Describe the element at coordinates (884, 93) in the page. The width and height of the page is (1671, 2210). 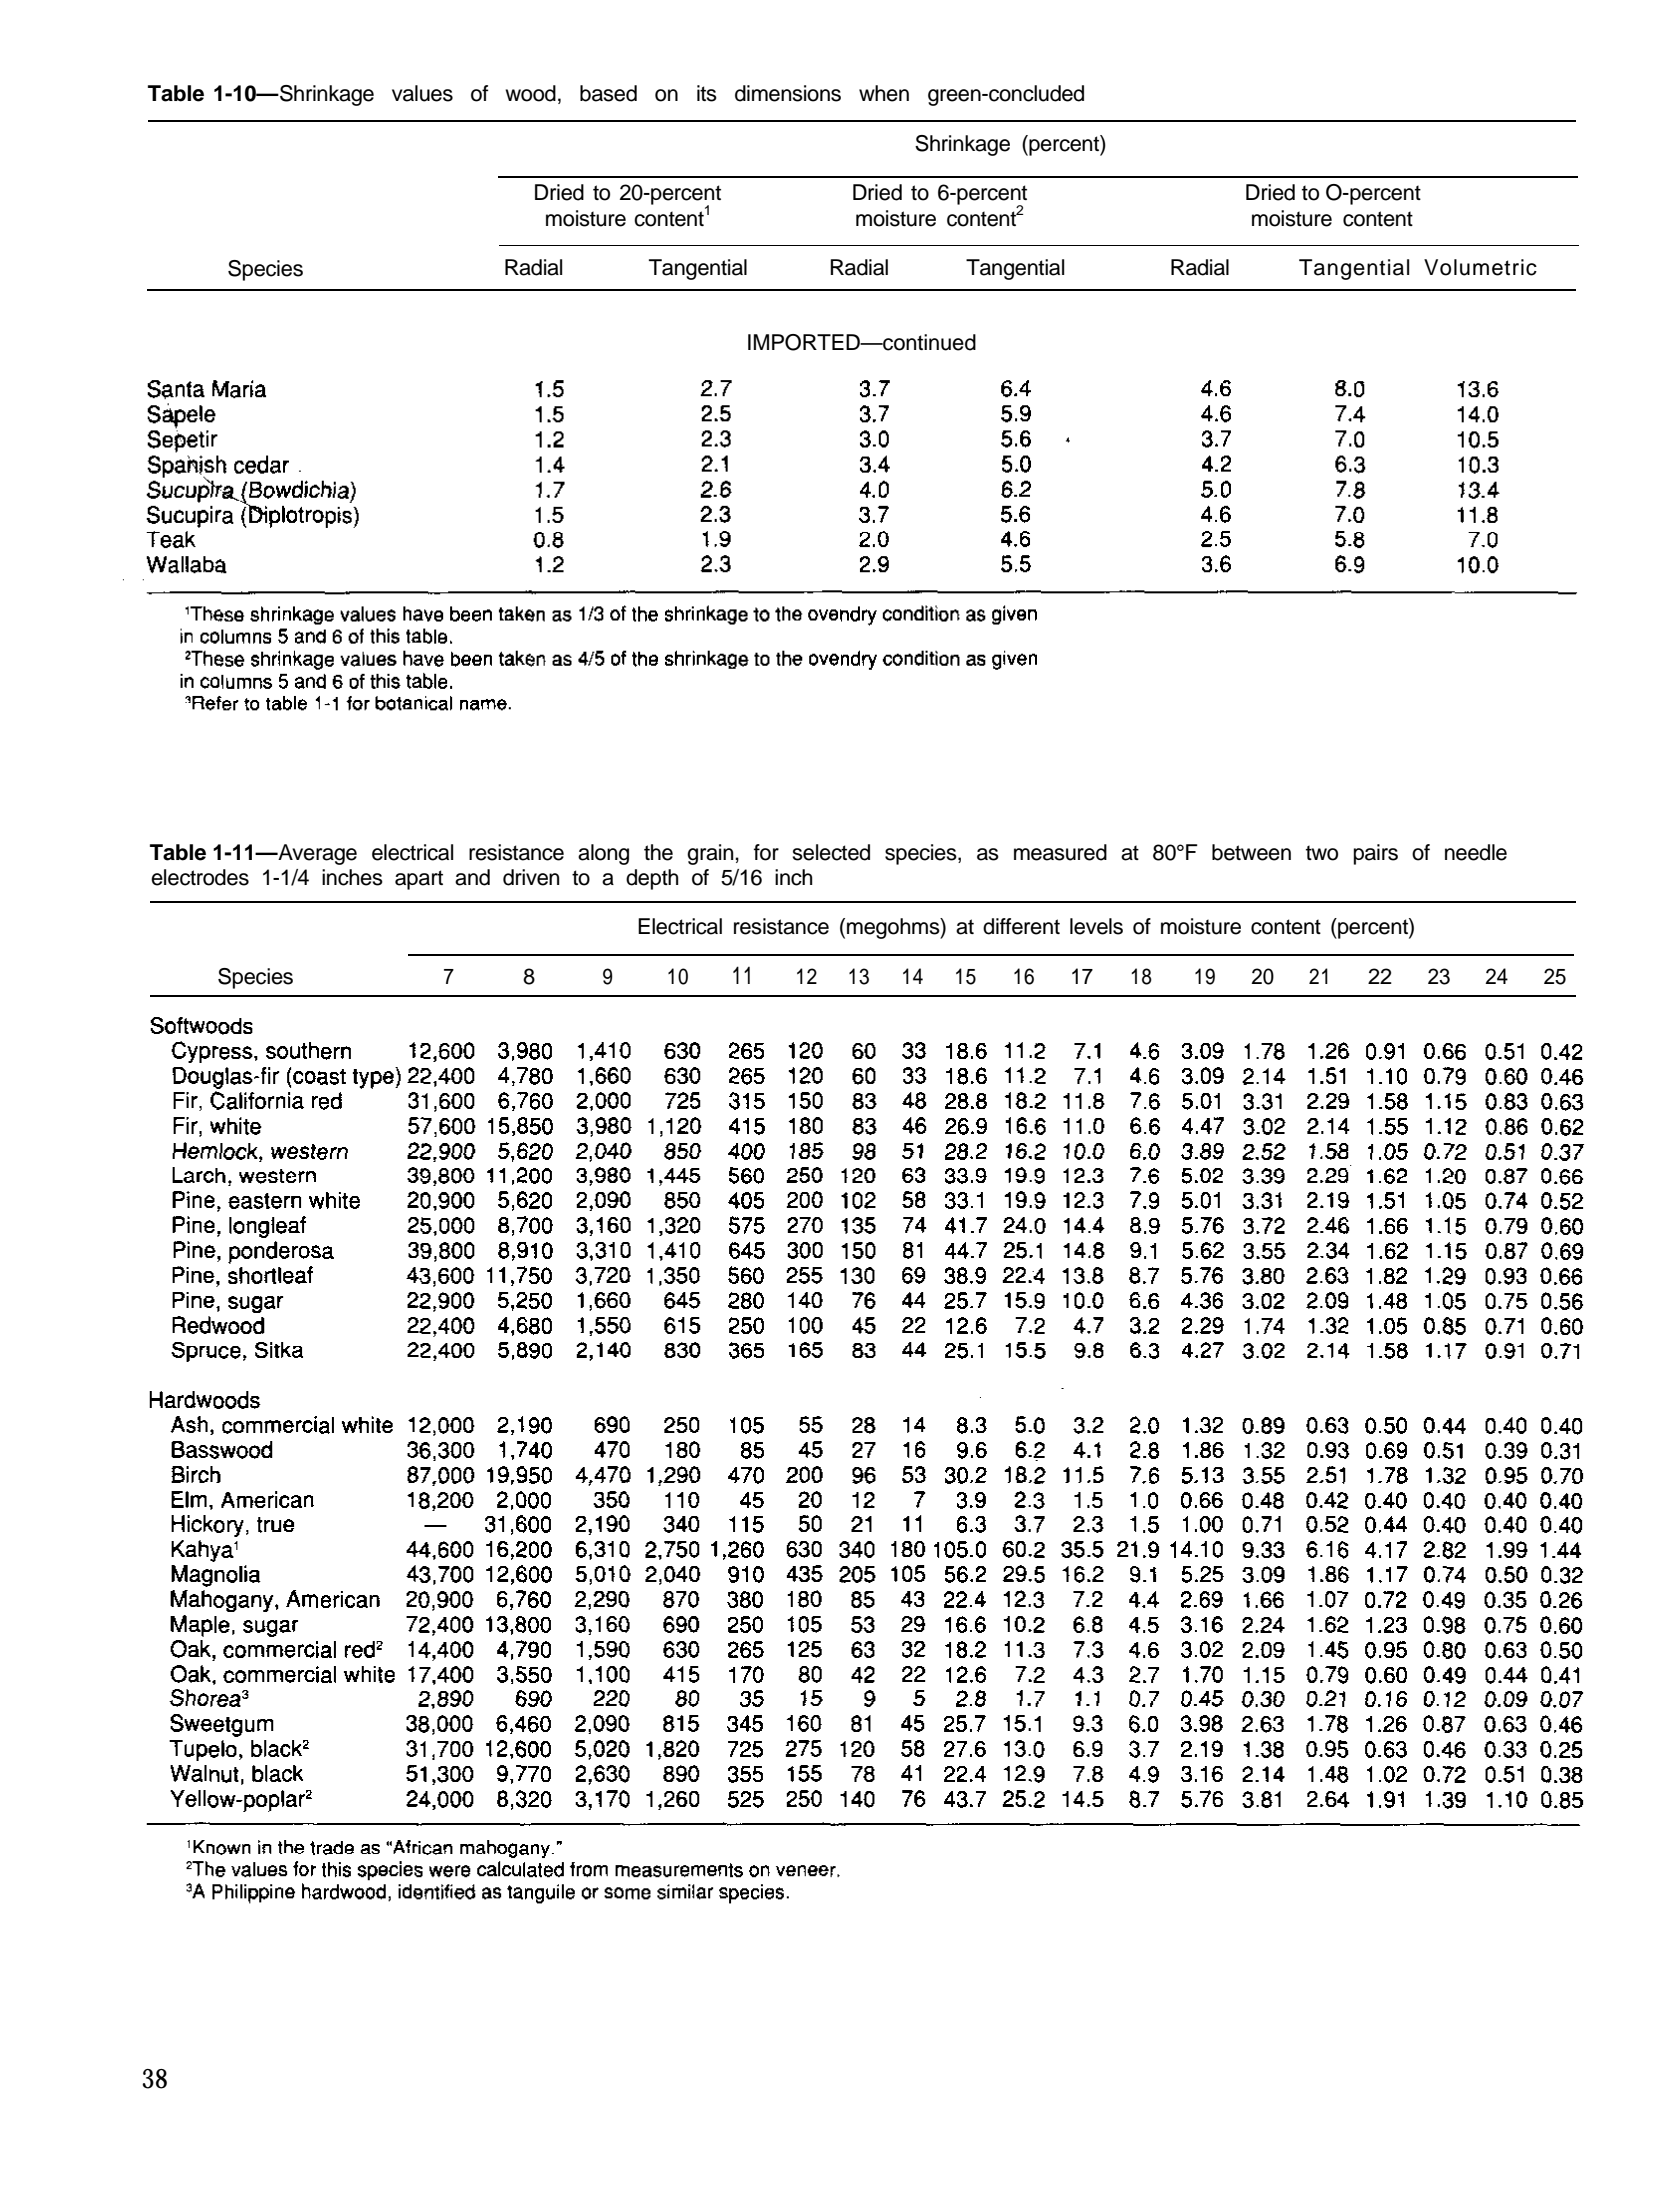
I see `when` at that location.
